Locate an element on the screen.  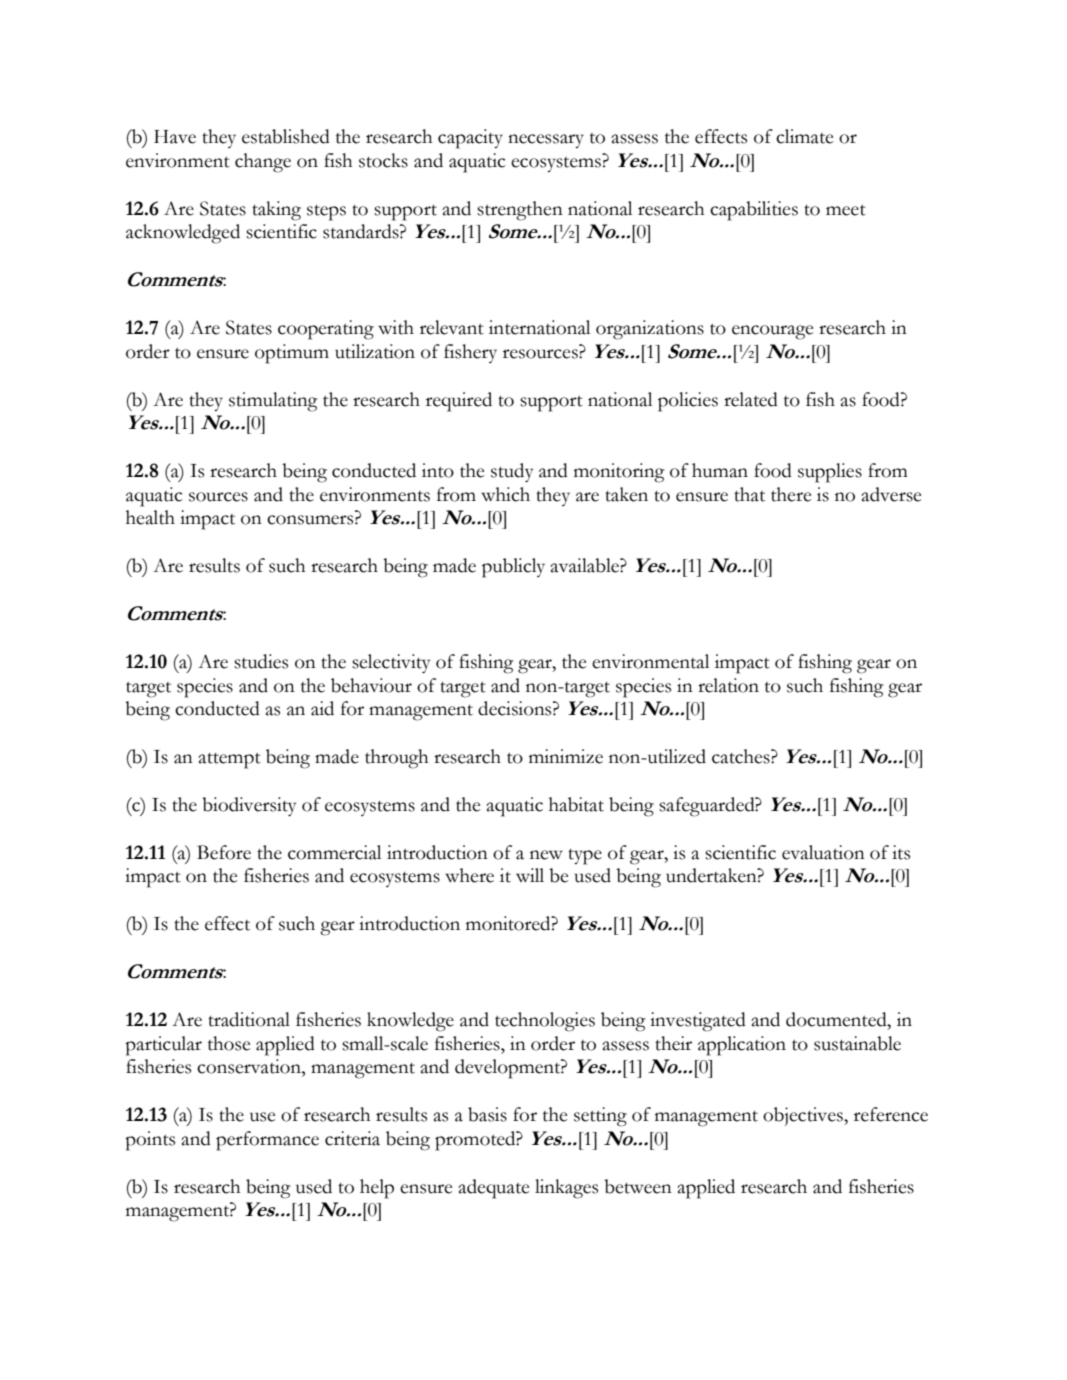
health is located at coordinates (150, 517).
